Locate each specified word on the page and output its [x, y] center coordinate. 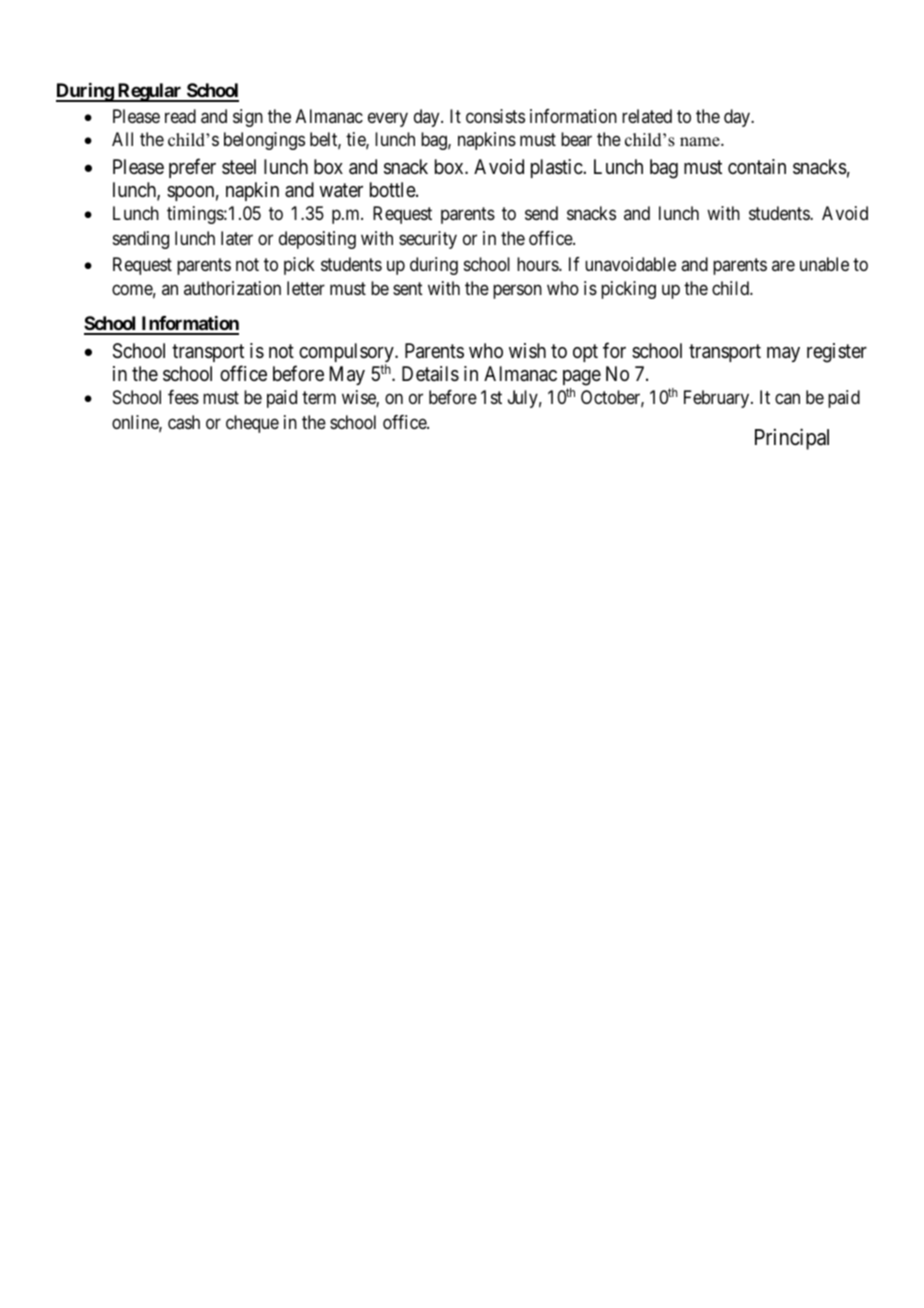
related [647, 116]
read [180, 116]
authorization [232, 288]
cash [184, 422]
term [319, 398]
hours [538, 264]
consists [495, 116]
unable [824, 264]
